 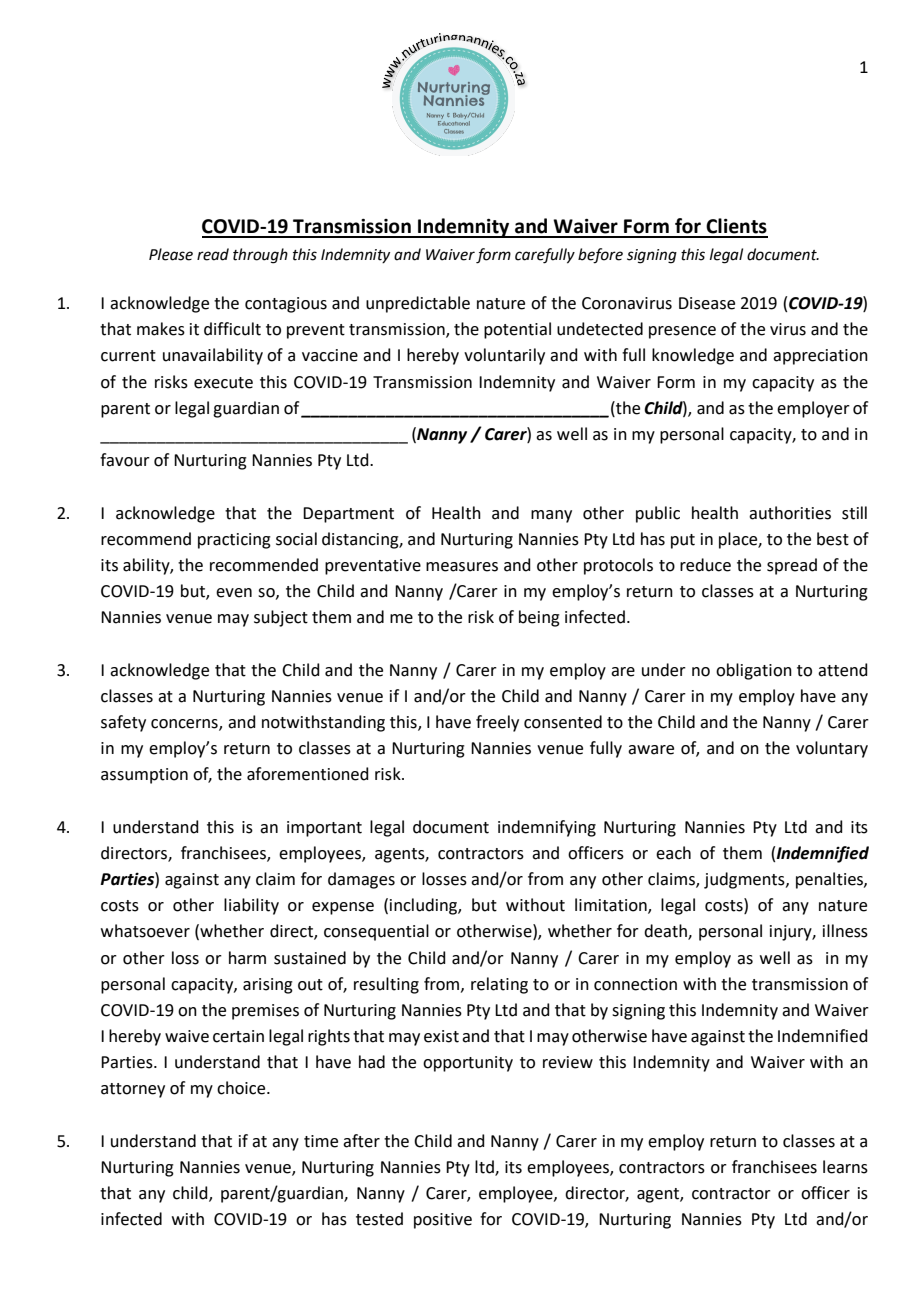 What do you see at coordinates (462, 567) in the screenshot?
I see `measures` at bounding box center [462, 567].
